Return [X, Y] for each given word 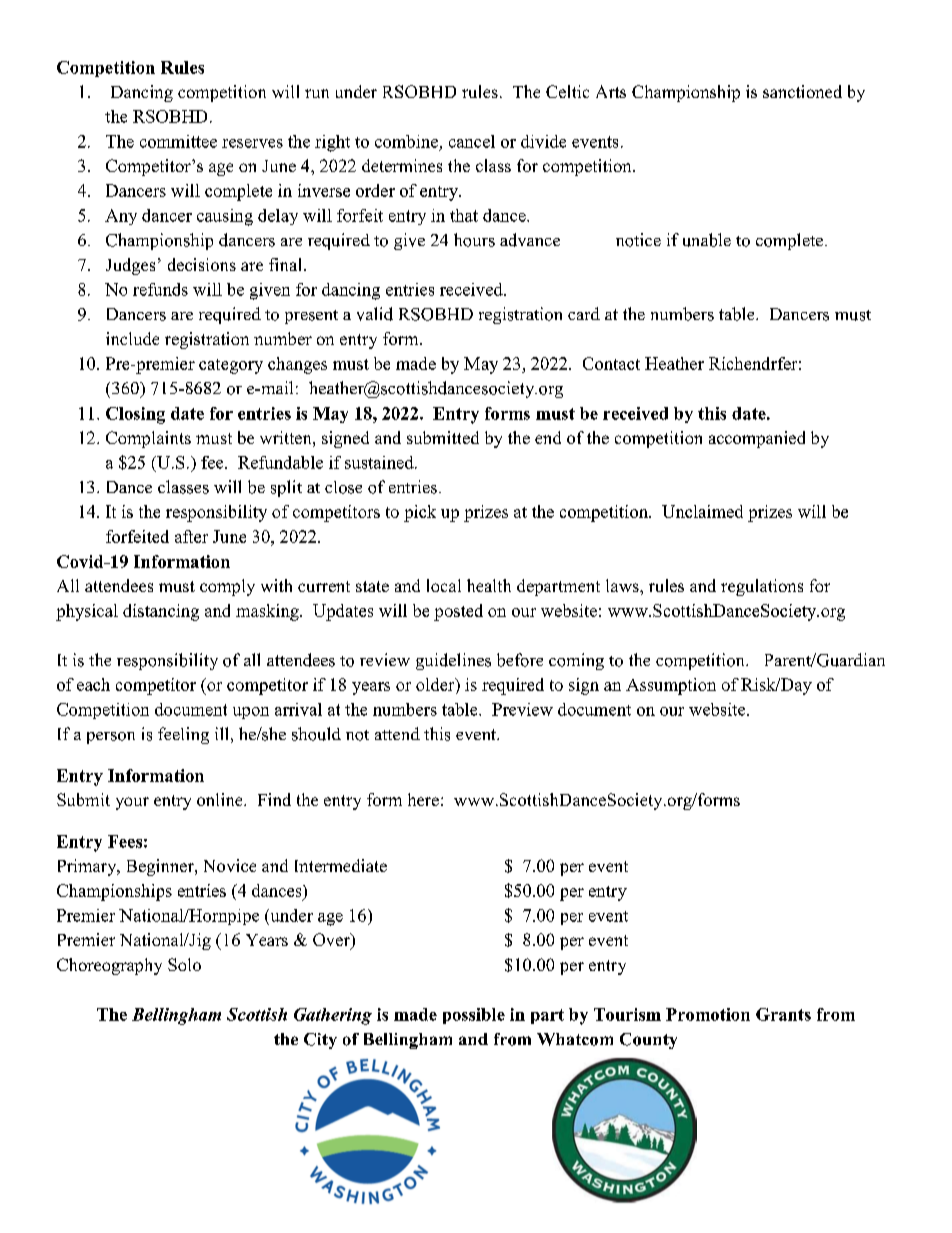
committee [178, 141]
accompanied [757, 439]
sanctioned [802, 91]
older [436, 686]
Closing [135, 415]
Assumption [671, 686]
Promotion [708, 1014]
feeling [183, 735]
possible [474, 1016]
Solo [184, 964]
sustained [380, 462]
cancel [472, 141]
